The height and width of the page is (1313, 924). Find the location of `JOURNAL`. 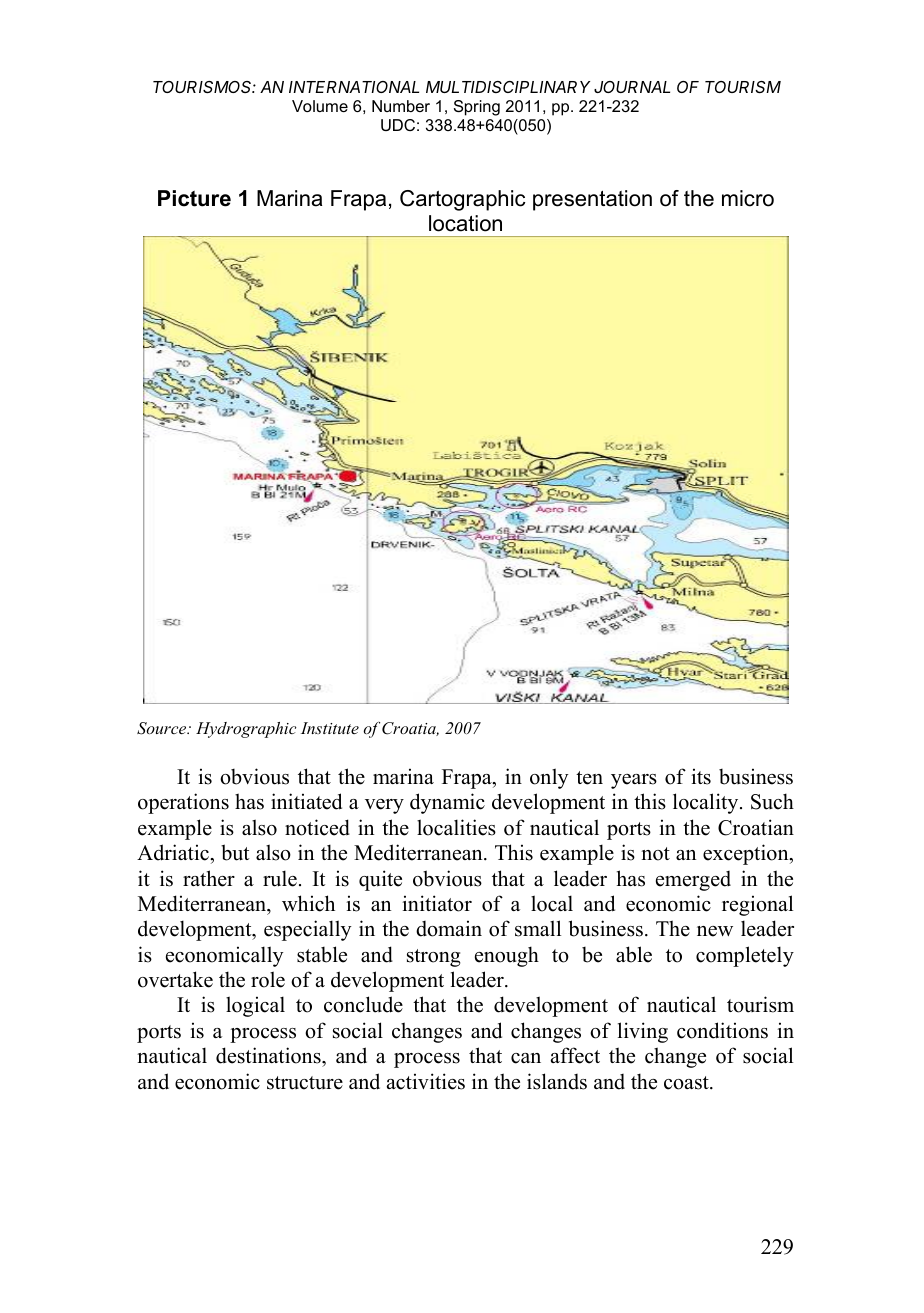

JOURNAL is located at coordinates (632, 87).
